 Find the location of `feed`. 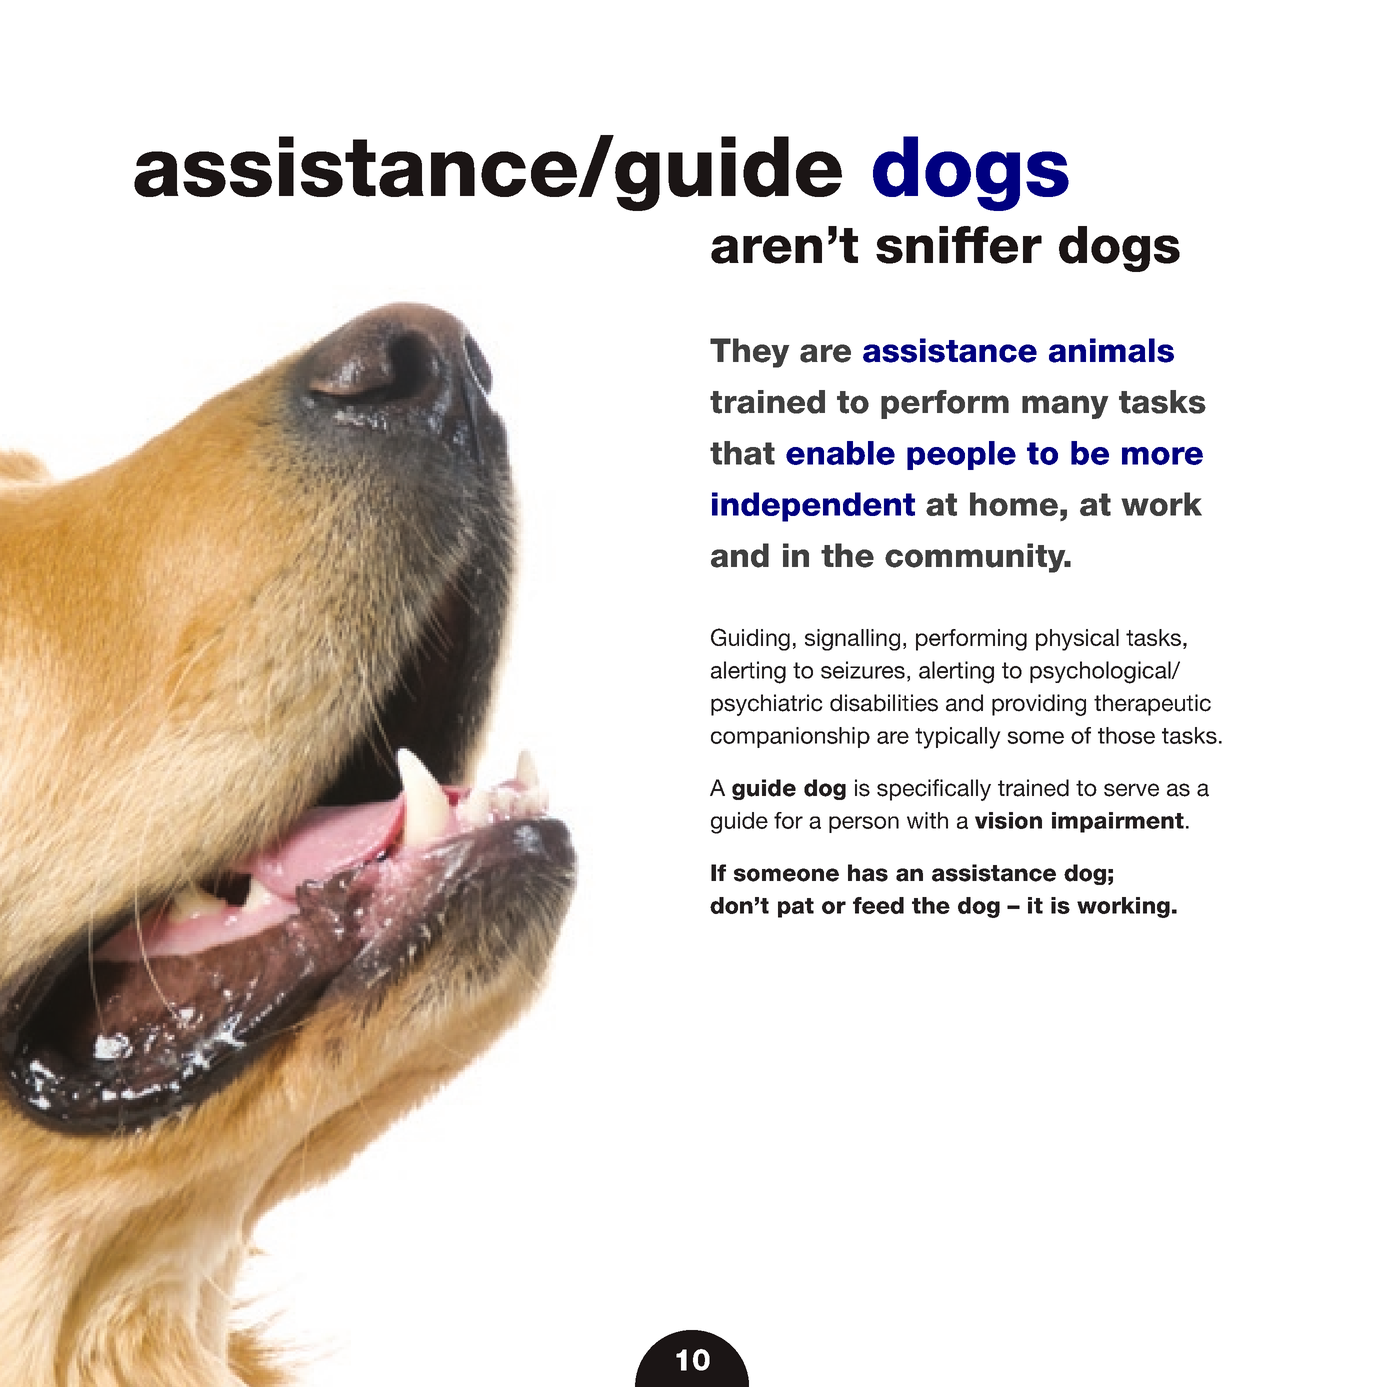

feed is located at coordinates (878, 905).
